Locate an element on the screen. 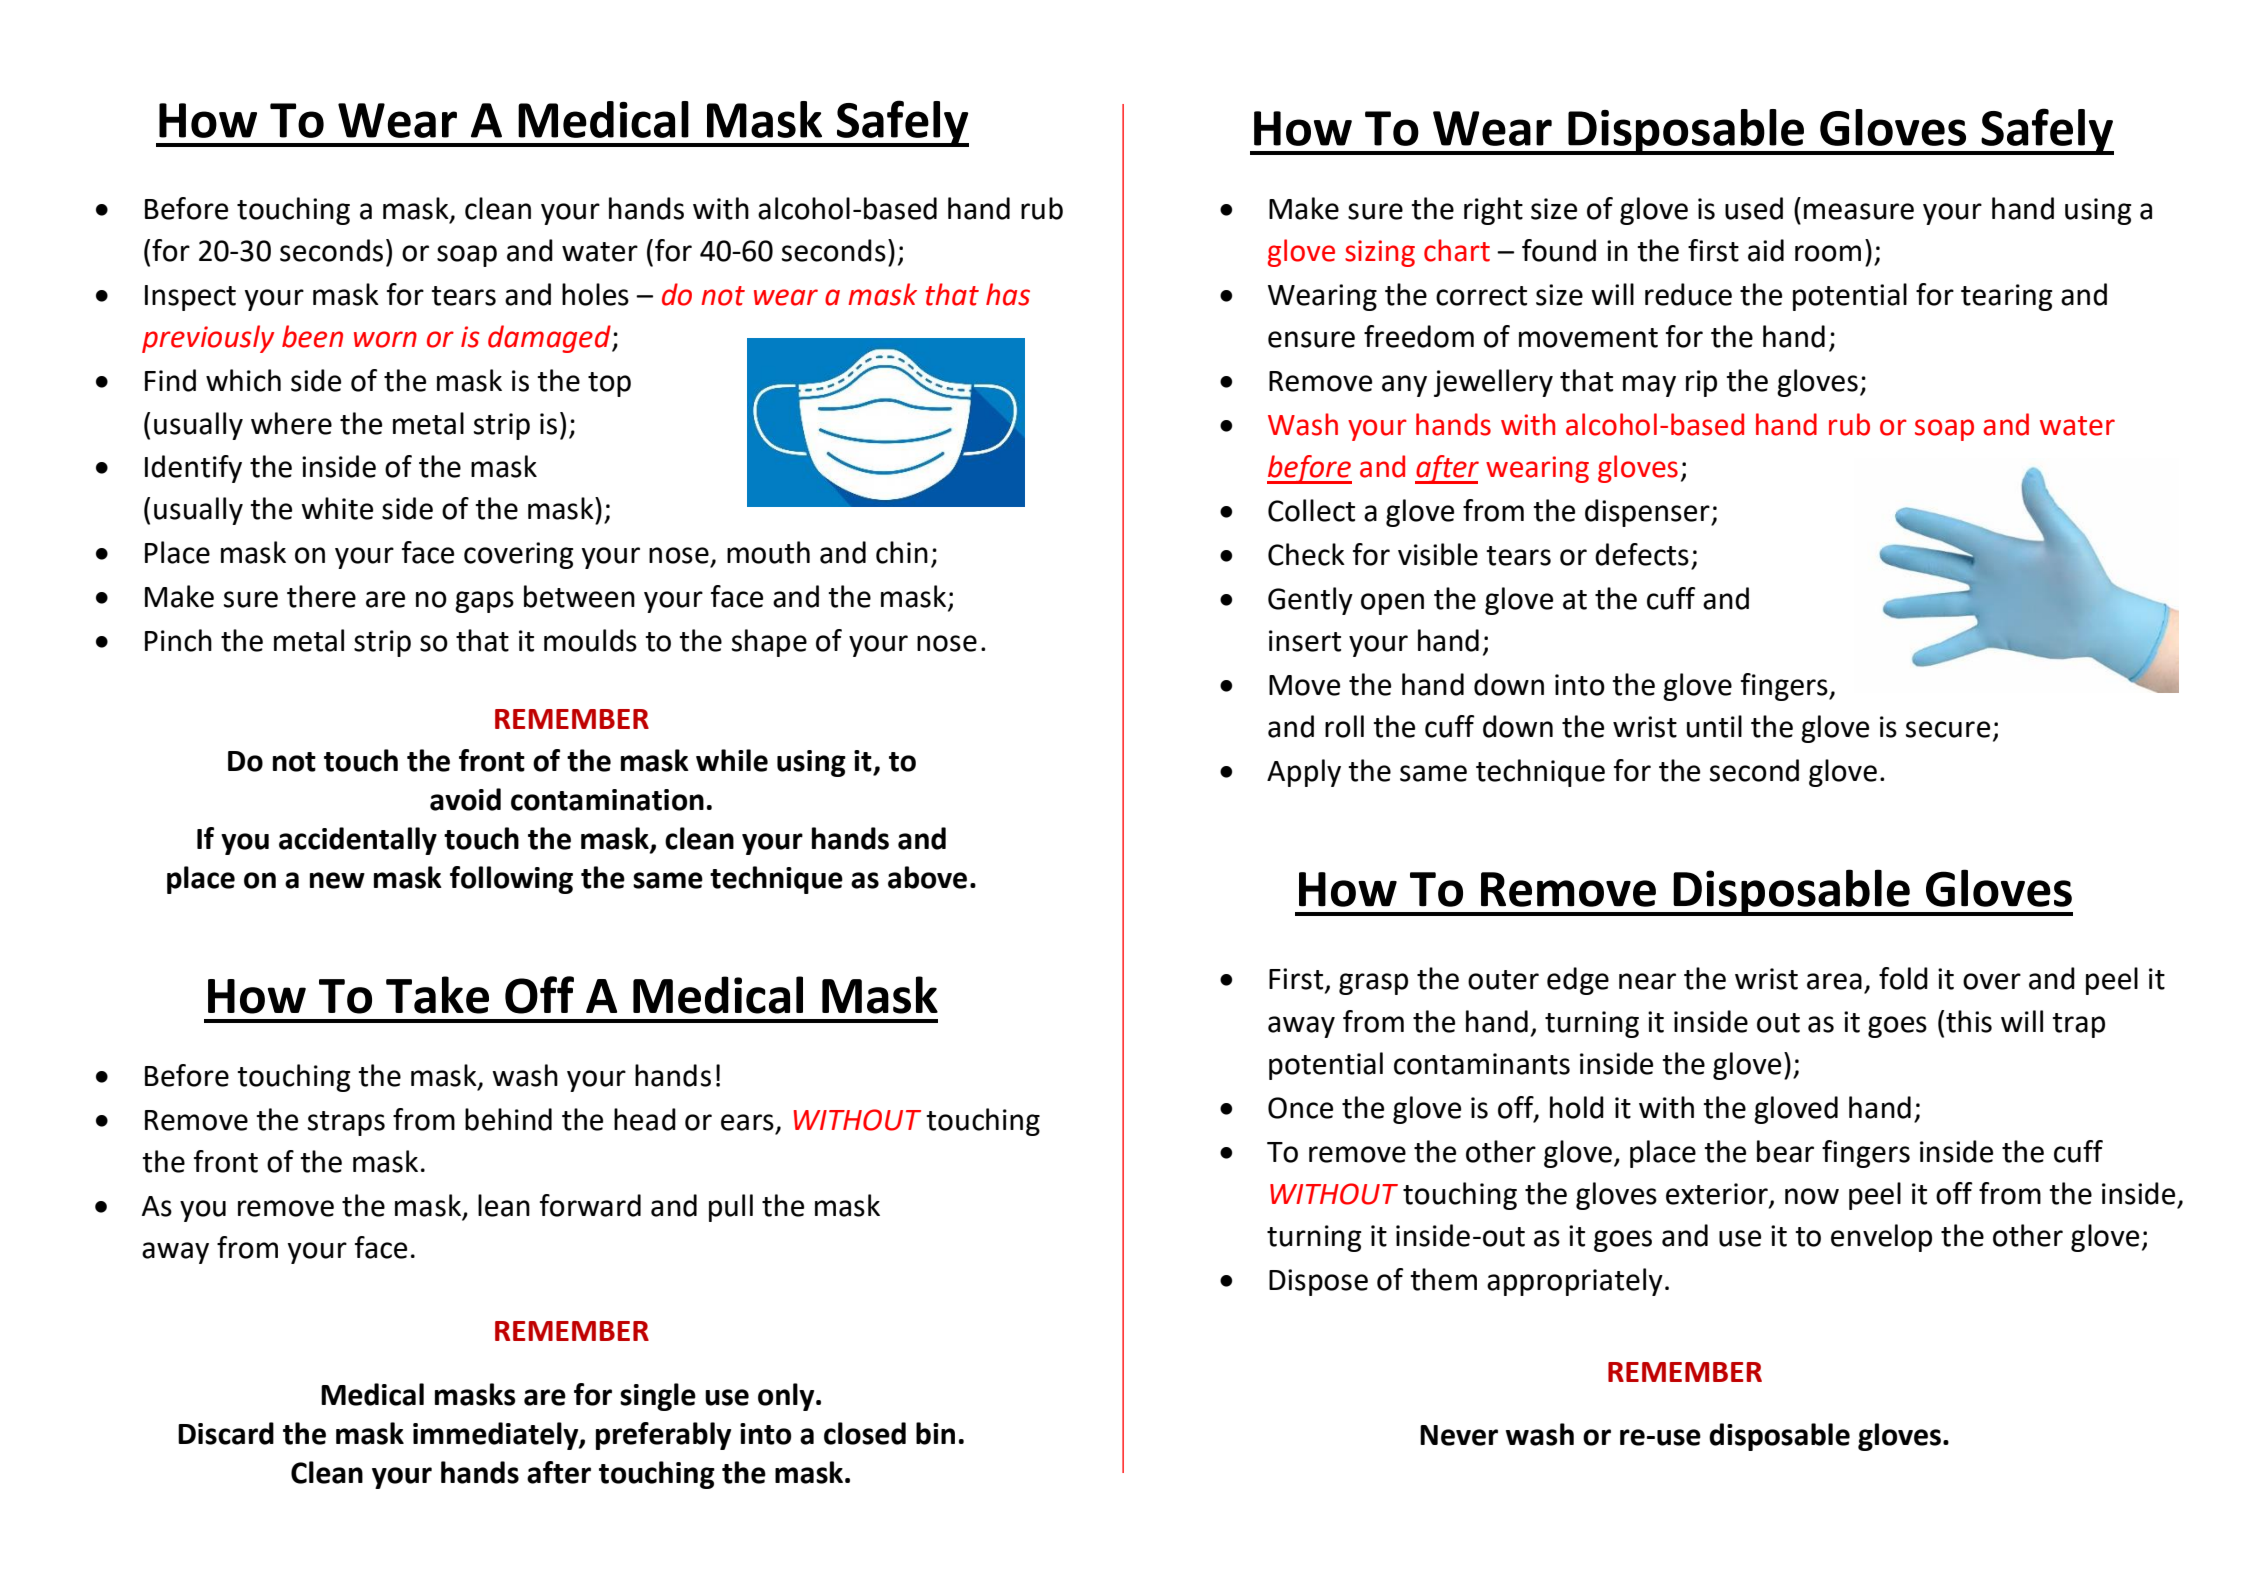  bear is located at coordinates (1785, 1151).
